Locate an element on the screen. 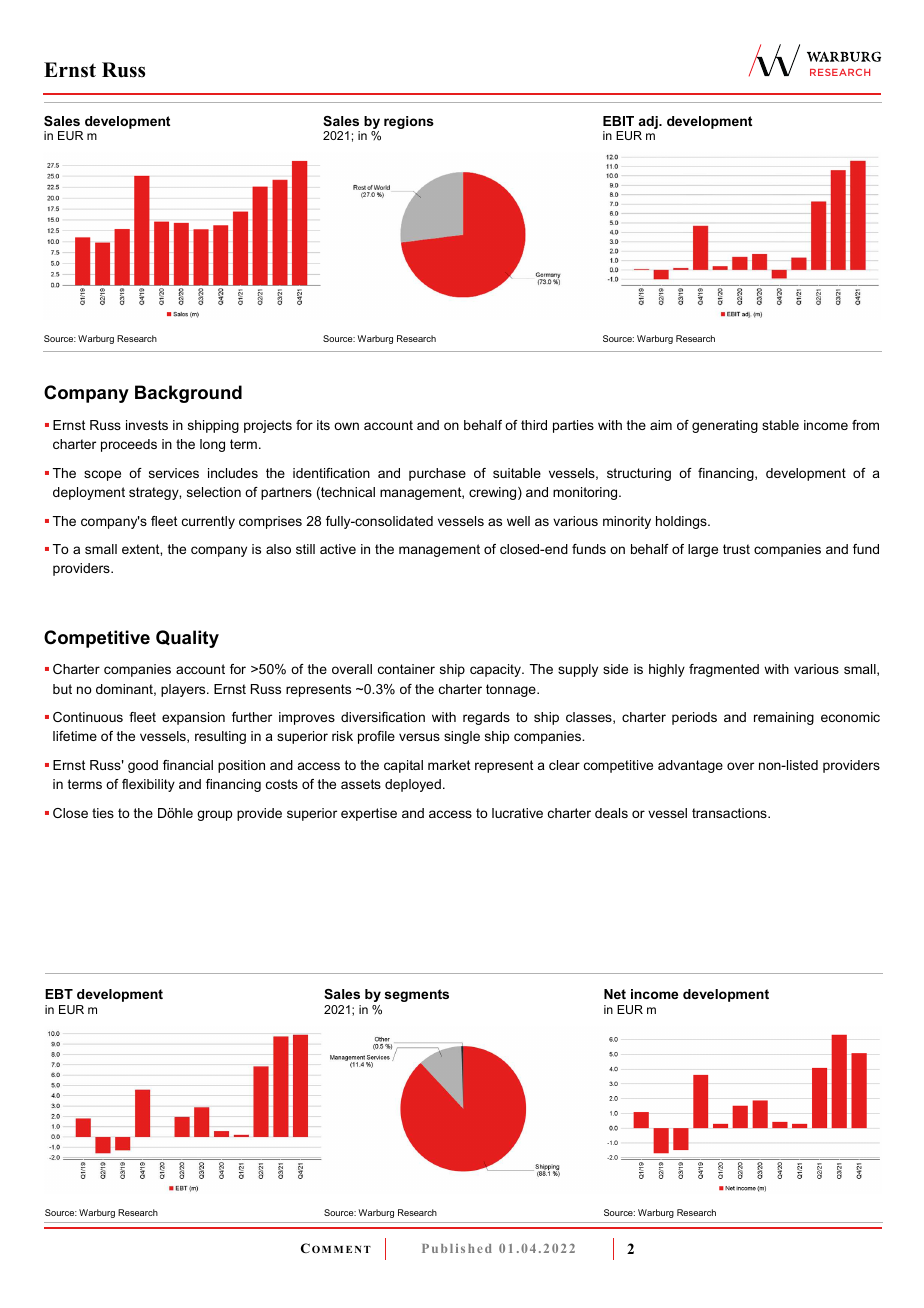 This screenshot has width=924, height=1308. adj is located at coordinates (649, 122).
